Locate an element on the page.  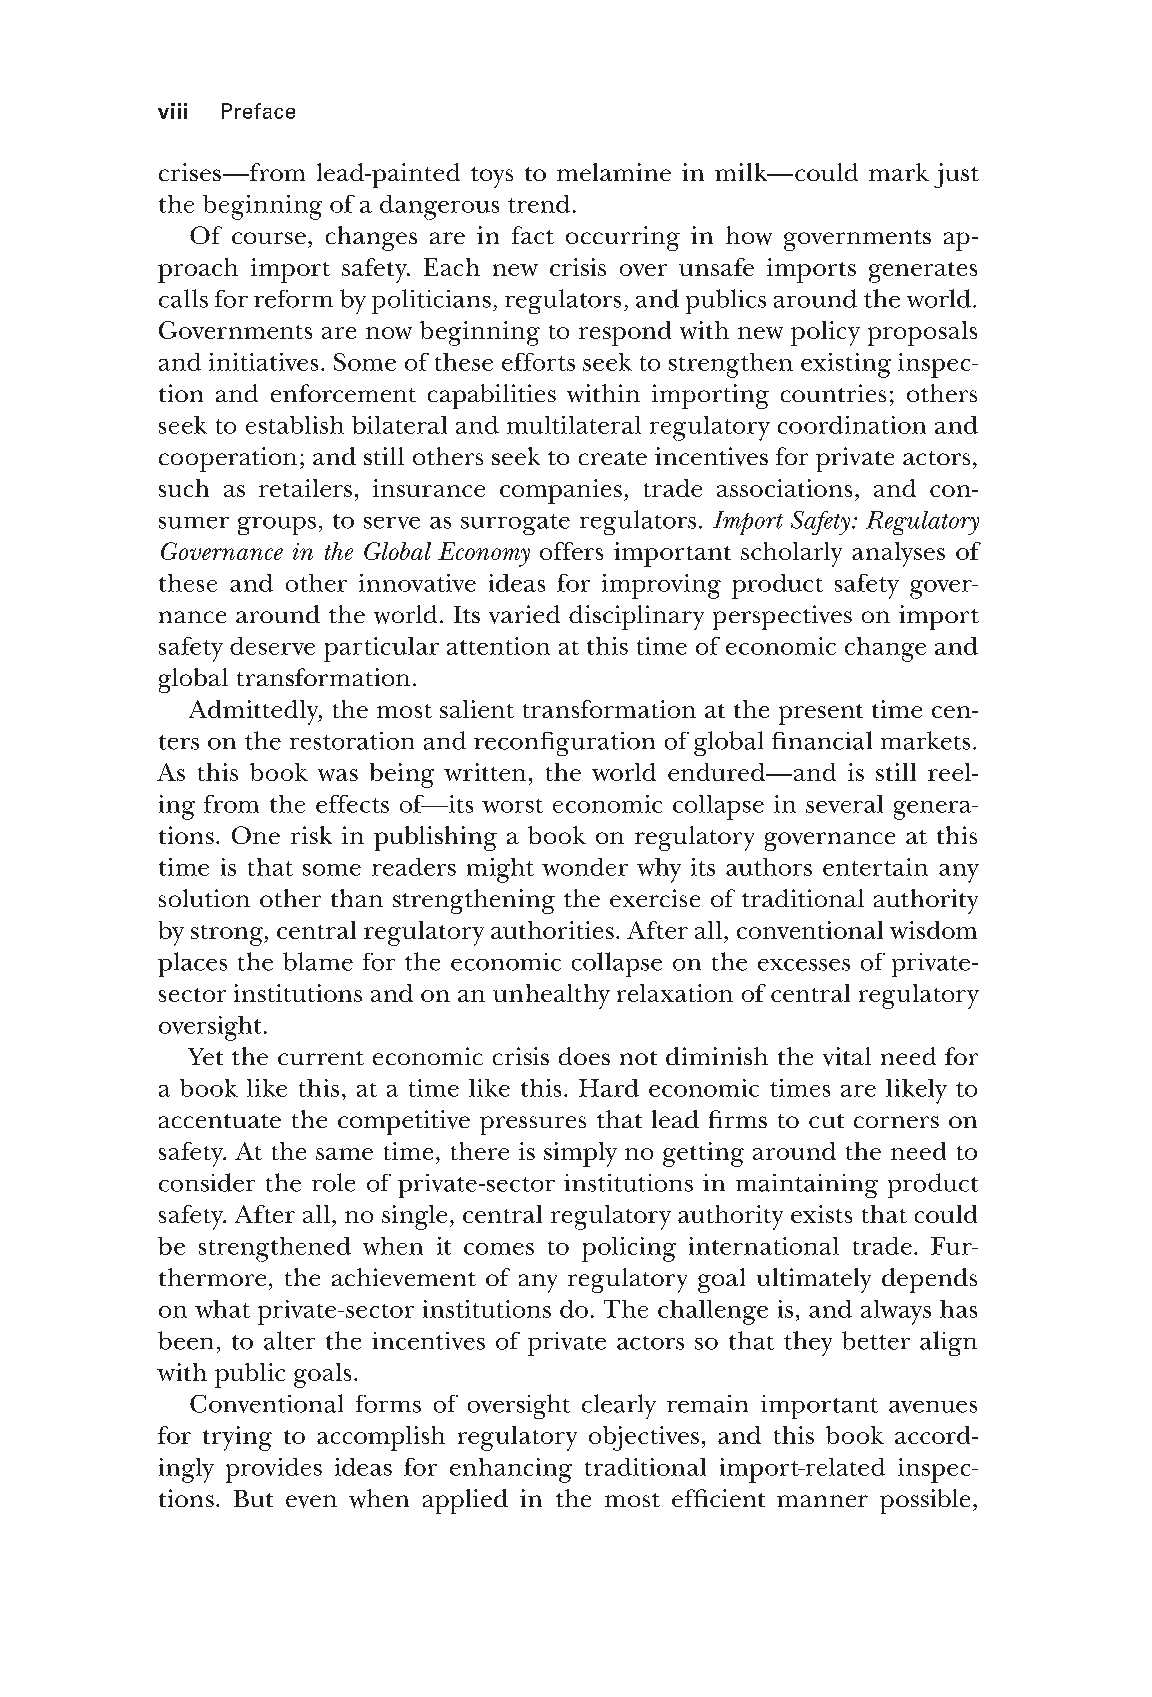
course is located at coordinates (269, 238).
